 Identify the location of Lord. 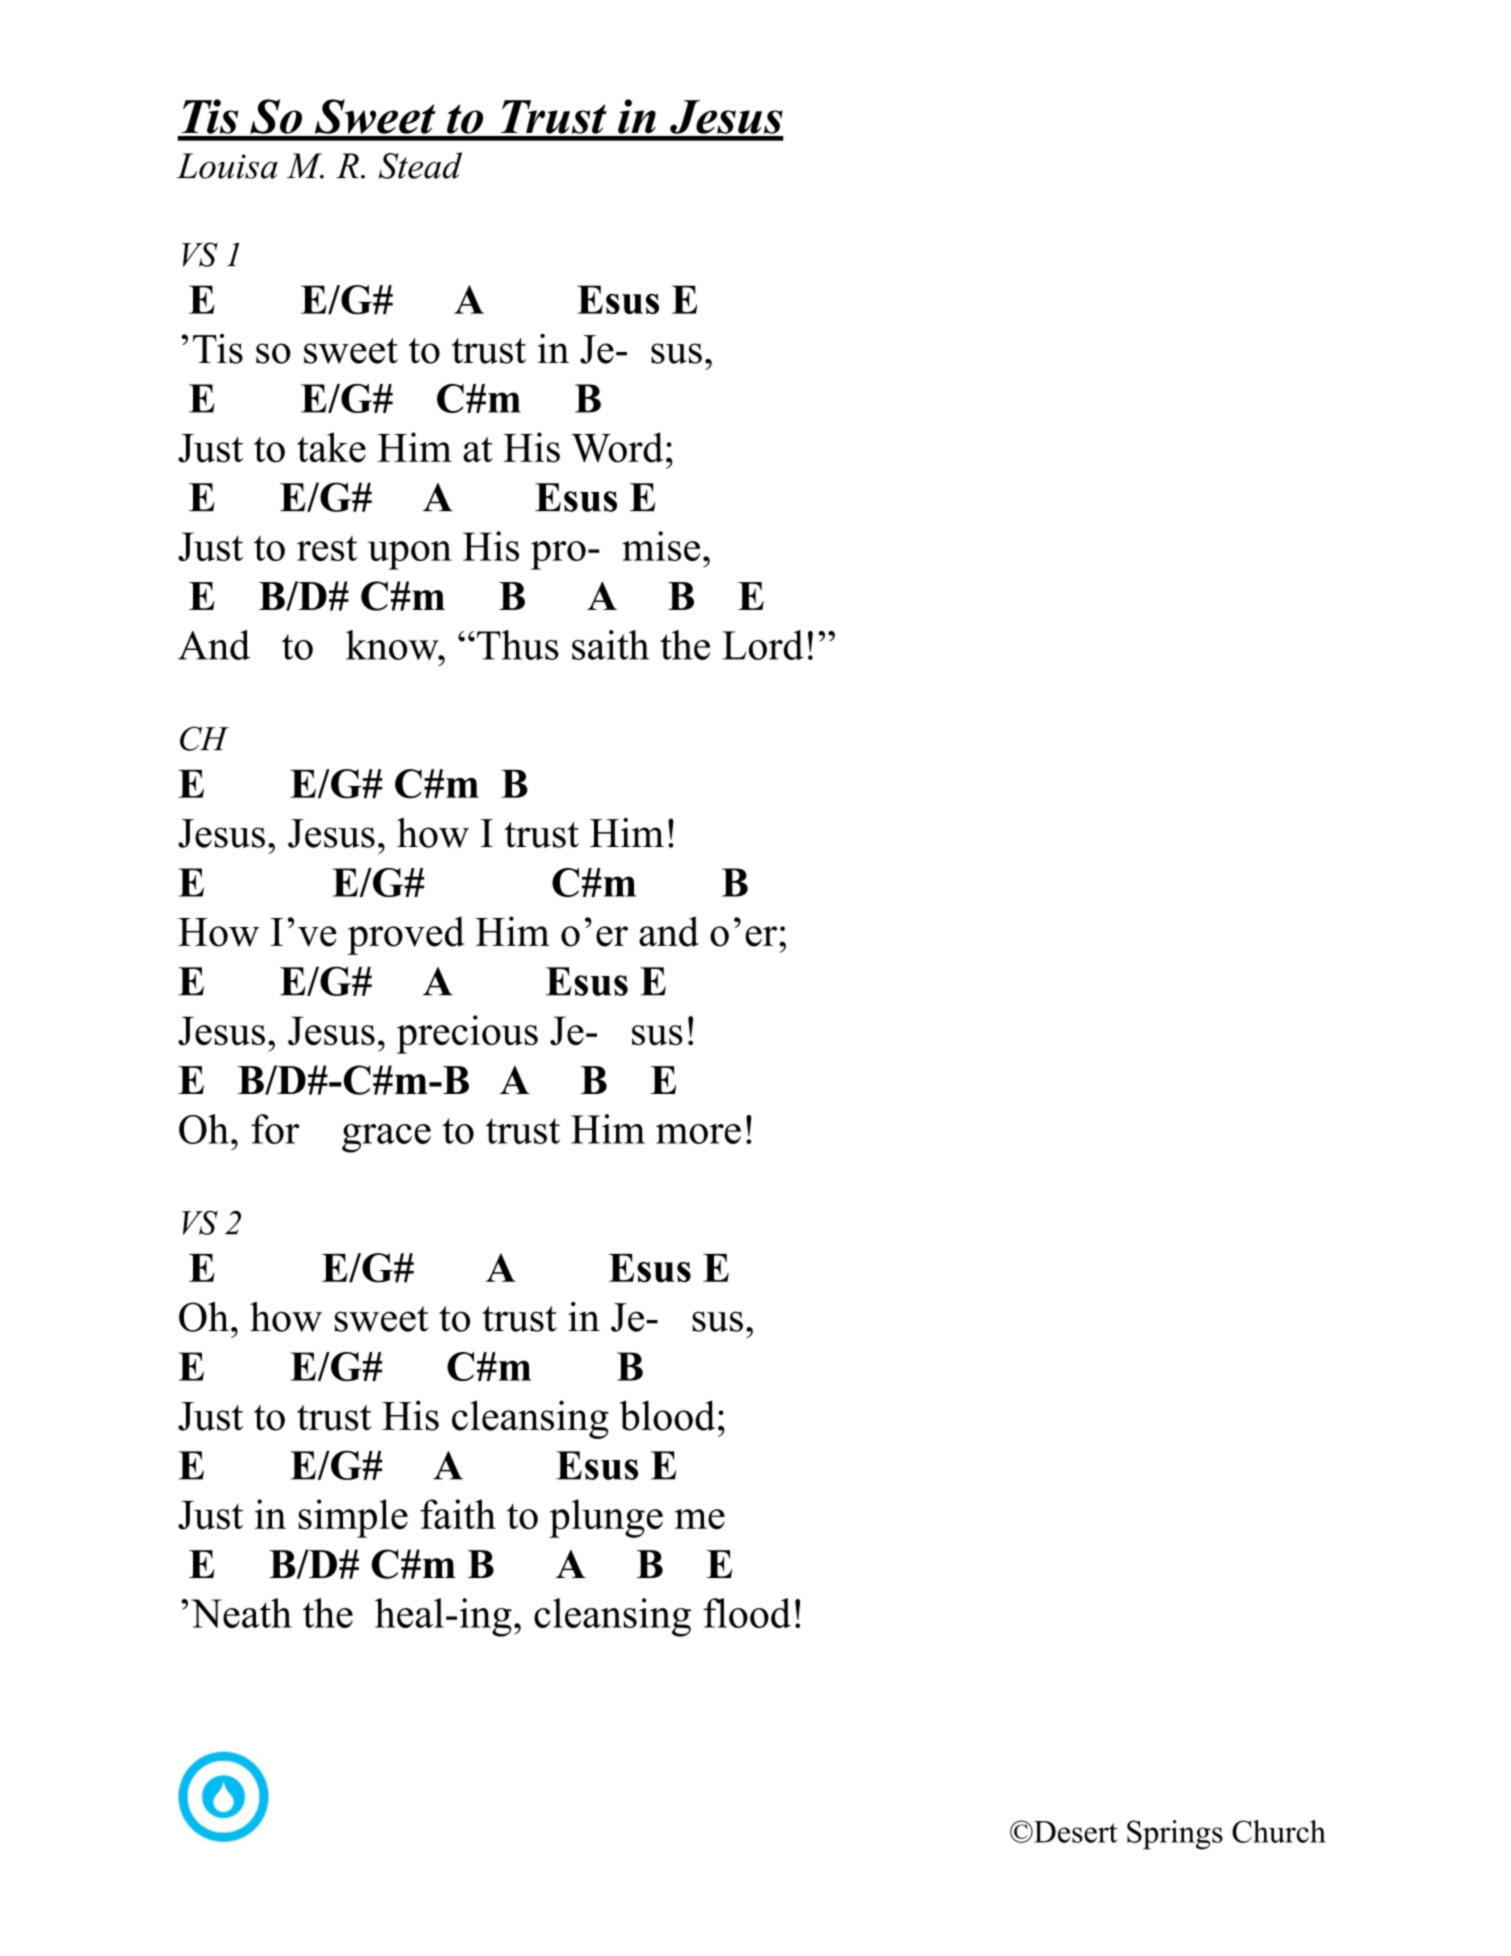
(763, 645).
